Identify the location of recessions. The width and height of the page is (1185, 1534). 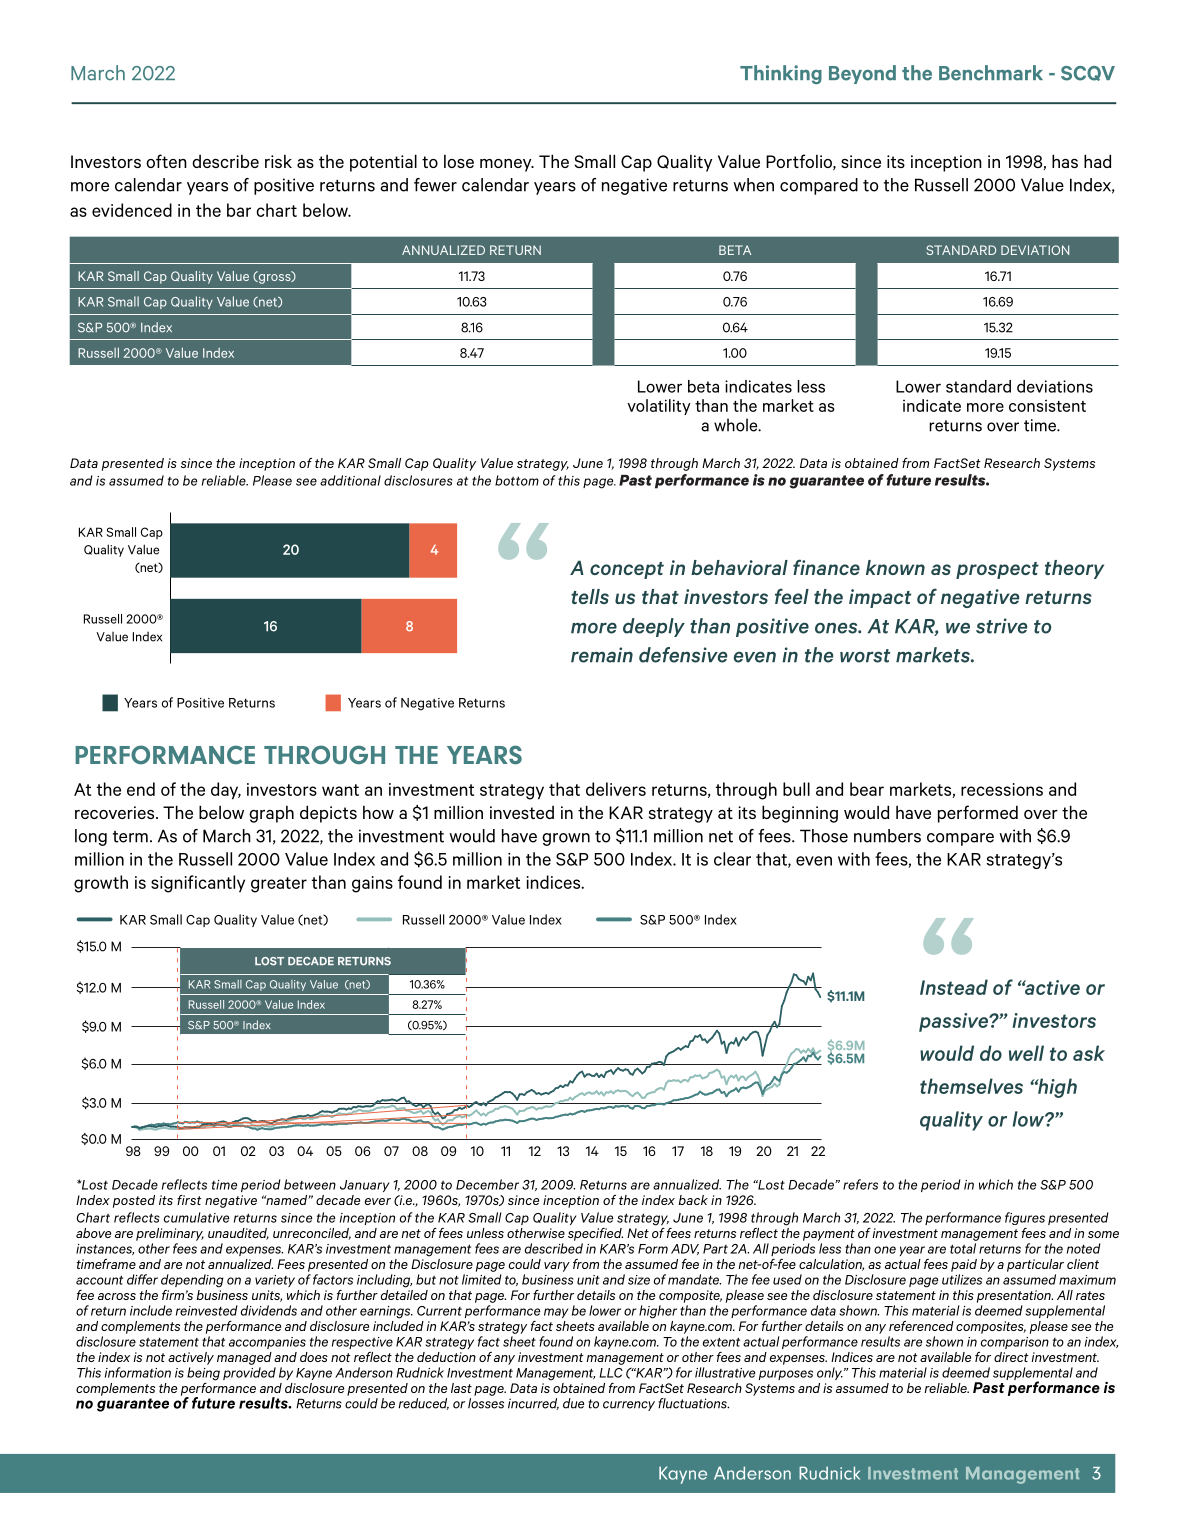
(1002, 789).
